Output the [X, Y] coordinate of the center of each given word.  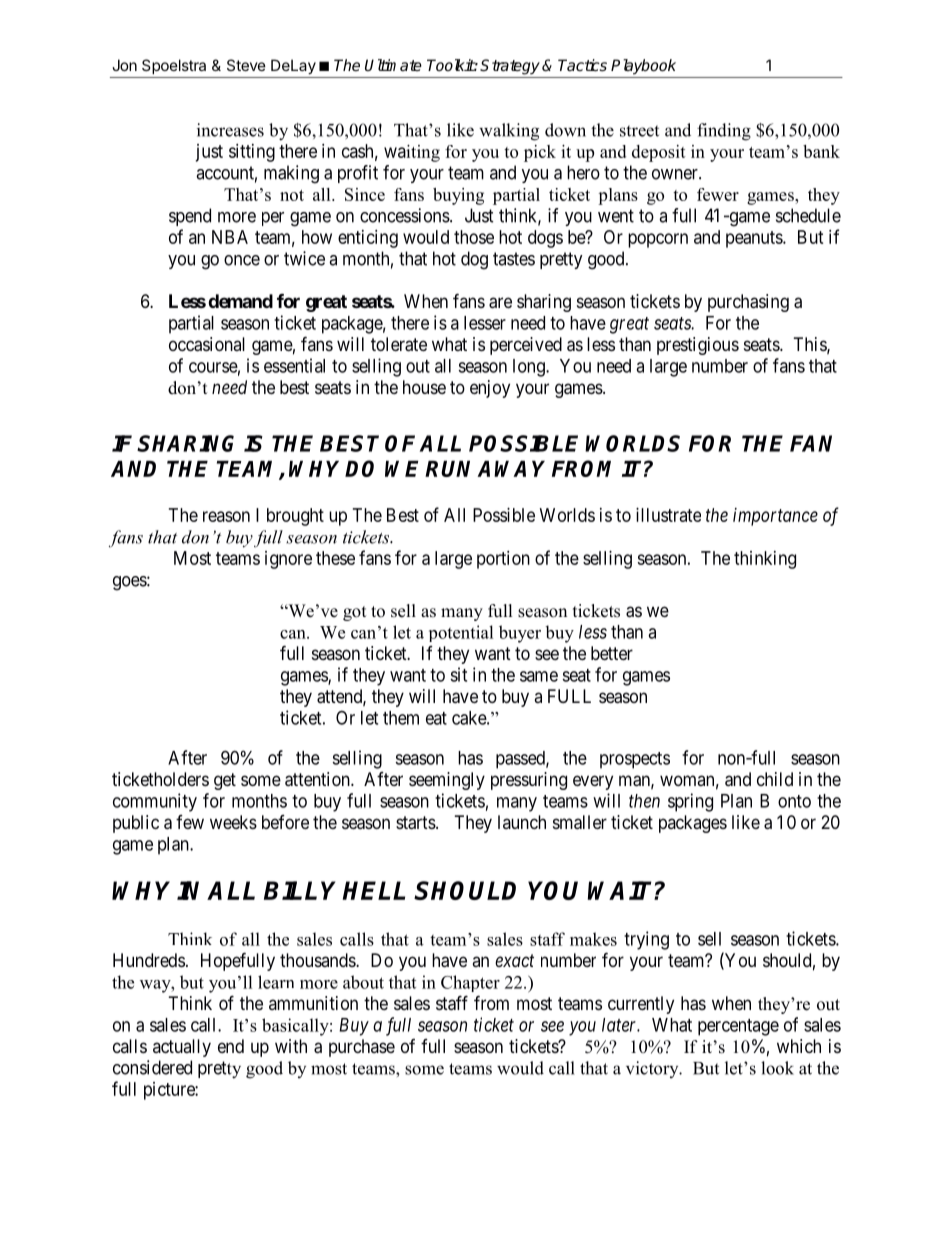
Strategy [510, 67]
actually [182, 1048]
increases [230, 130]
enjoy [490, 389]
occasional [207, 344]
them [401, 718]
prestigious [698, 346]
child [775, 779]
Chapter [470, 983]
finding [724, 132]
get [225, 781]
